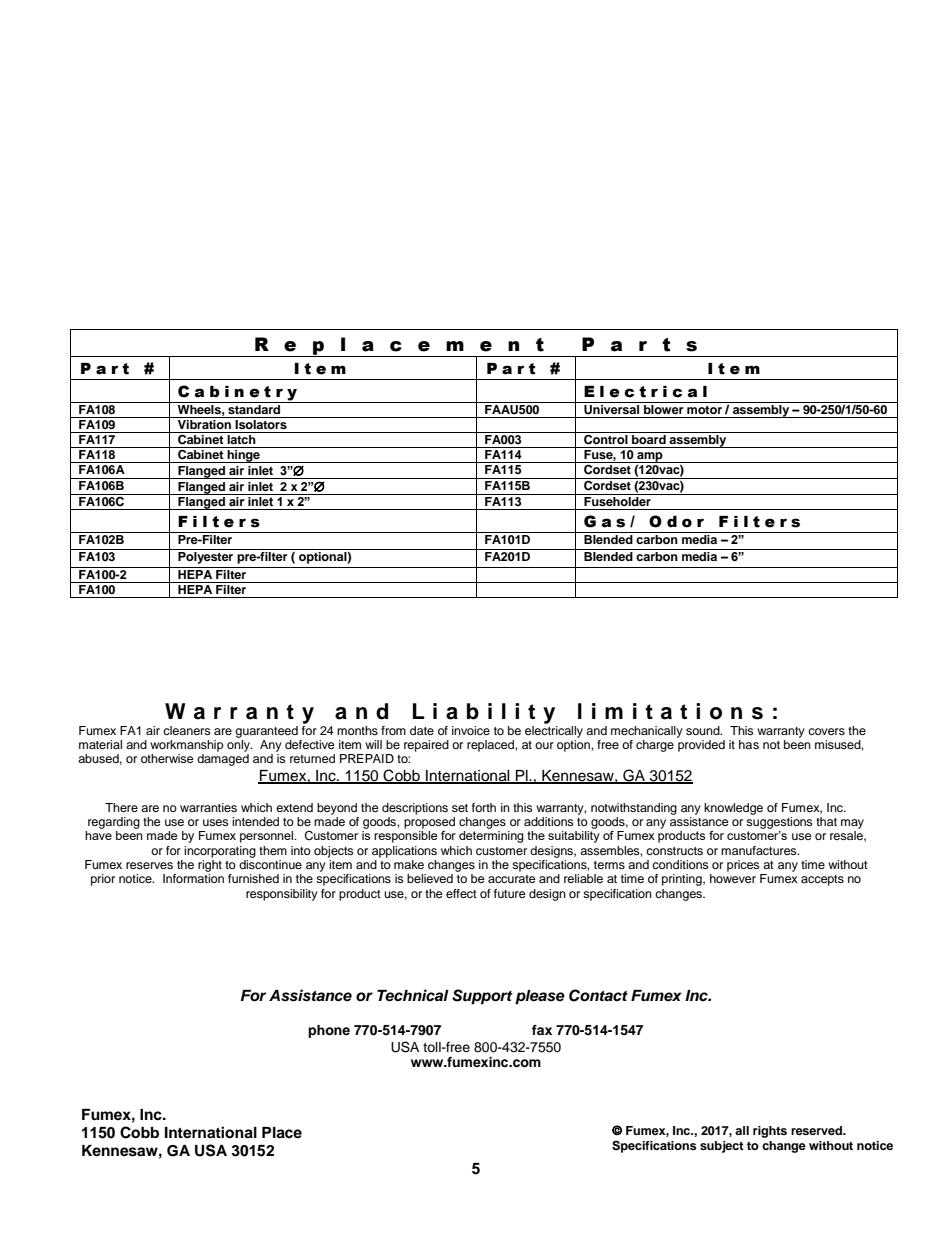  I want to click on otherwise, so click(167, 758).
